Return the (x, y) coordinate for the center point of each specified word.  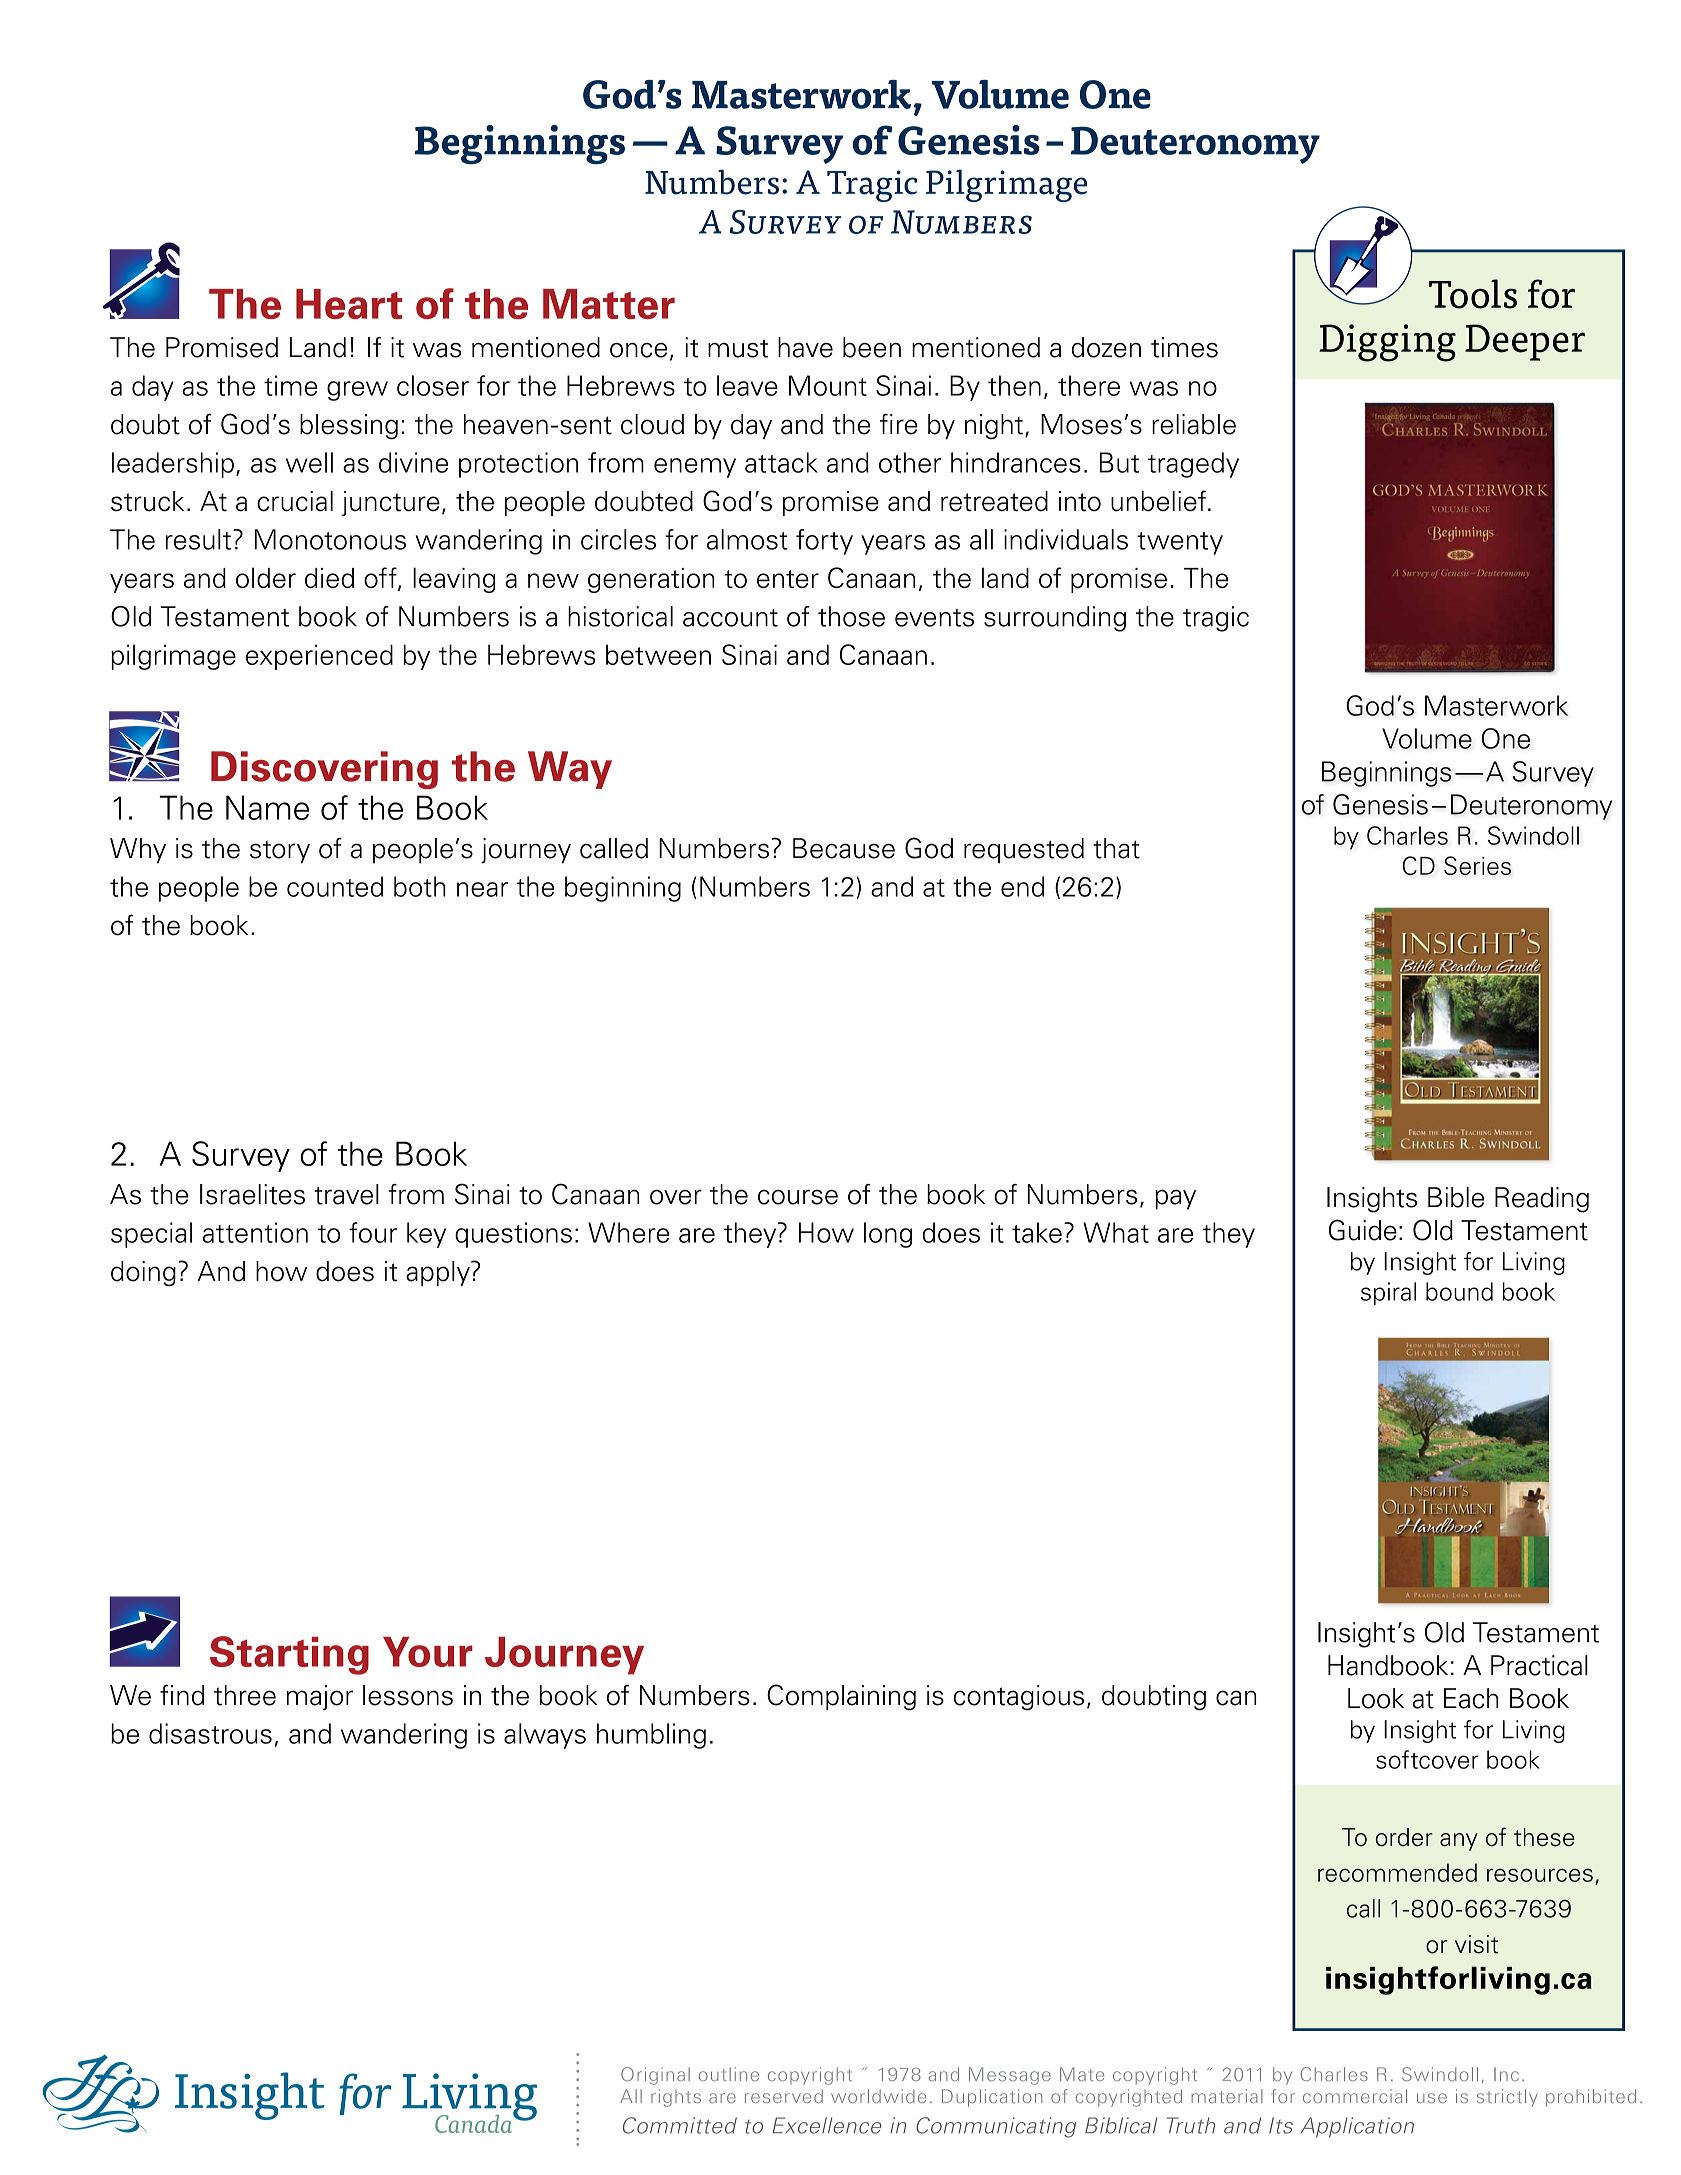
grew (357, 391)
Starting (289, 1655)
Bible (1456, 1197)
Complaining (841, 1697)
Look (1376, 1698)
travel (346, 1194)
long (888, 1235)
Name (267, 807)
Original (655, 2076)
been (872, 347)
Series (1477, 865)
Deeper (1525, 342)
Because (844, 848)
